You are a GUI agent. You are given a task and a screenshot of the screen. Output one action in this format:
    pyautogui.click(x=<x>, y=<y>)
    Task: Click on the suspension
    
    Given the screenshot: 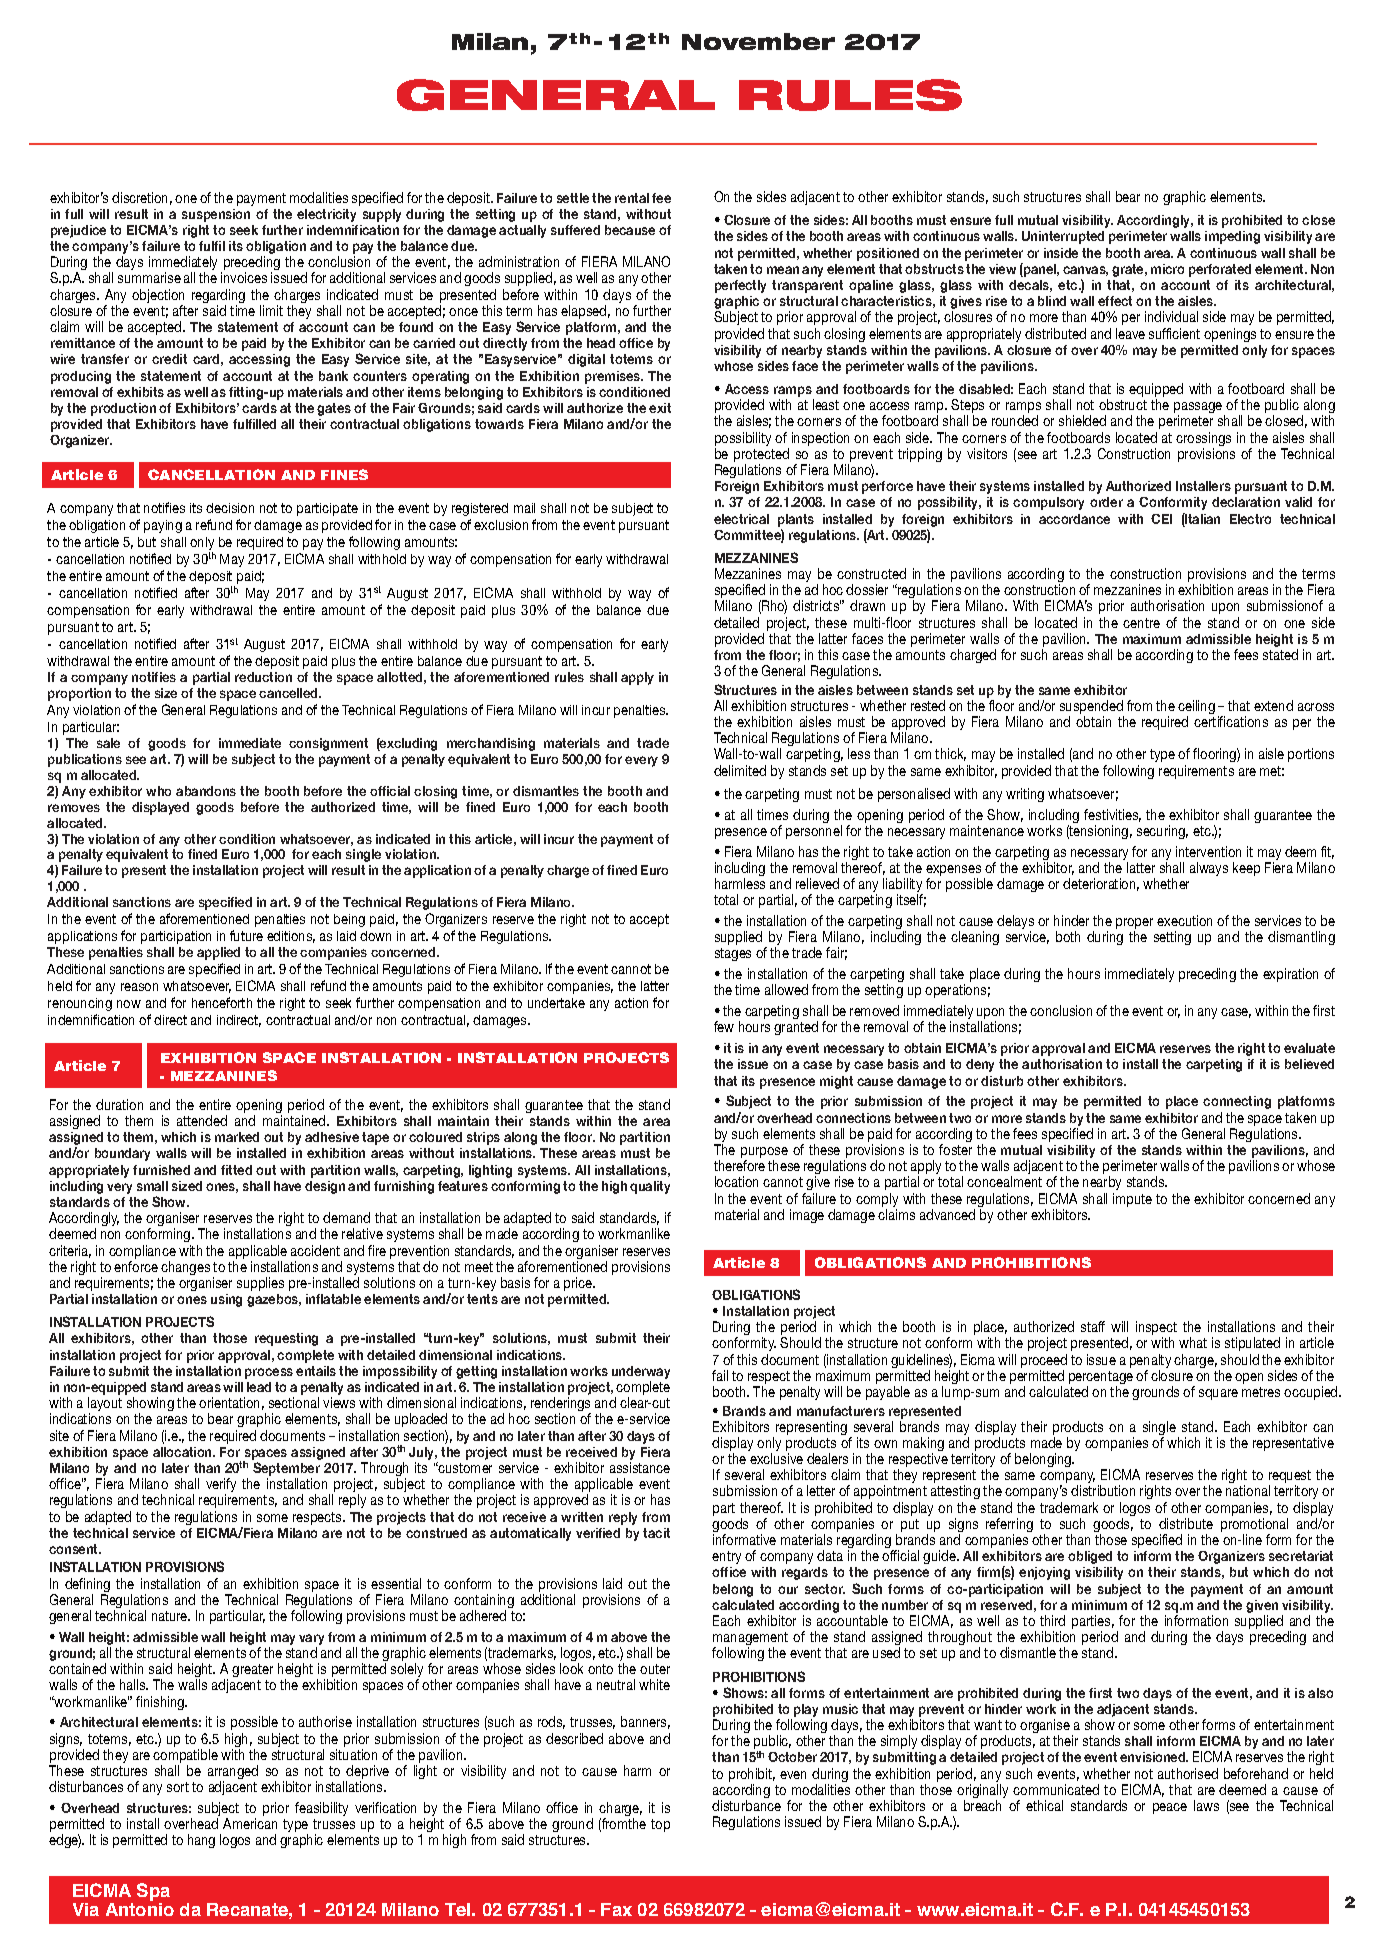 What is the action you would take?
    pyautogui.click(x=216, y=215)
